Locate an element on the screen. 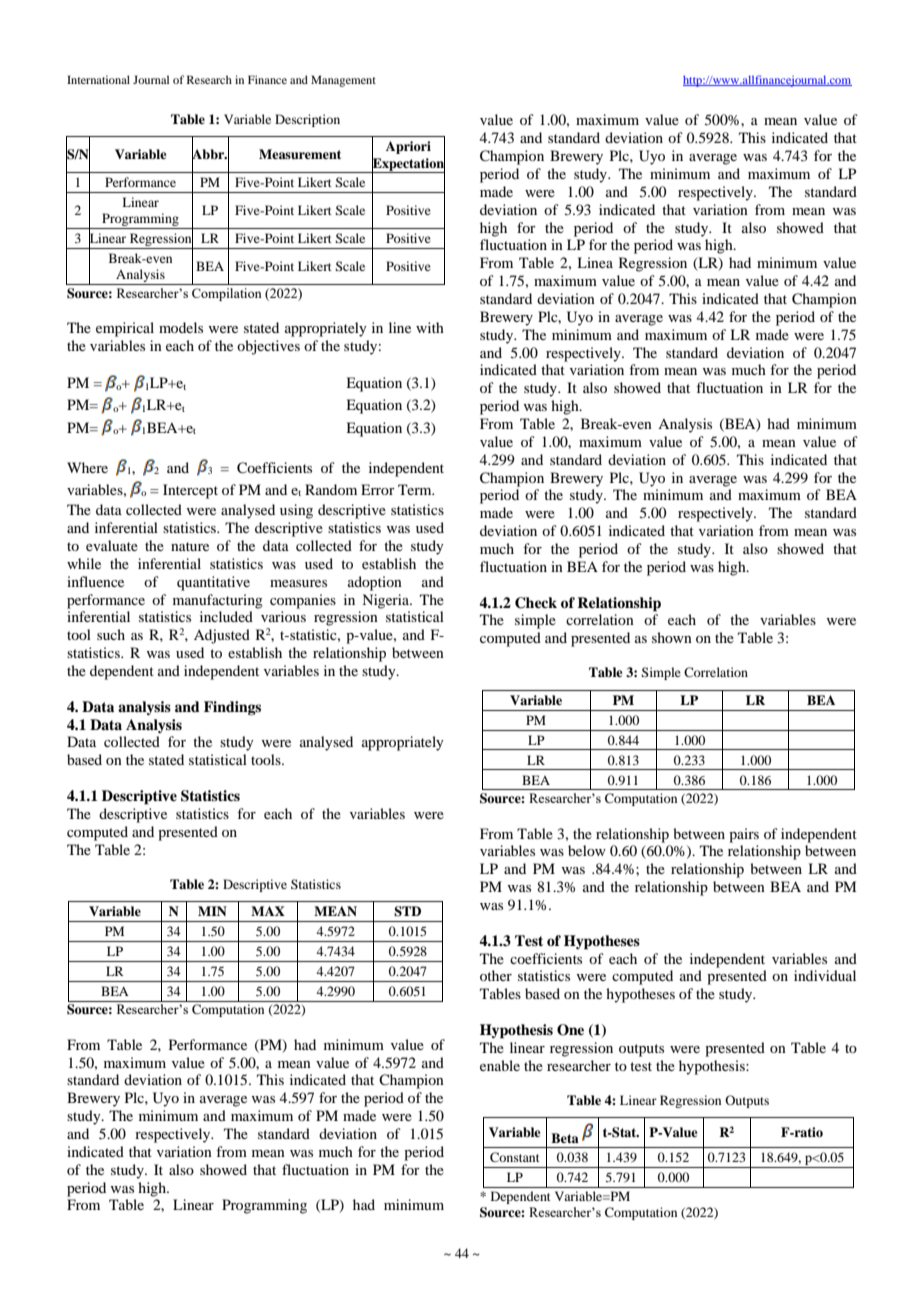 Image resolution: width=924 pixels, height=1307 pixels. Abbr is located at coordinates (209, 154).
